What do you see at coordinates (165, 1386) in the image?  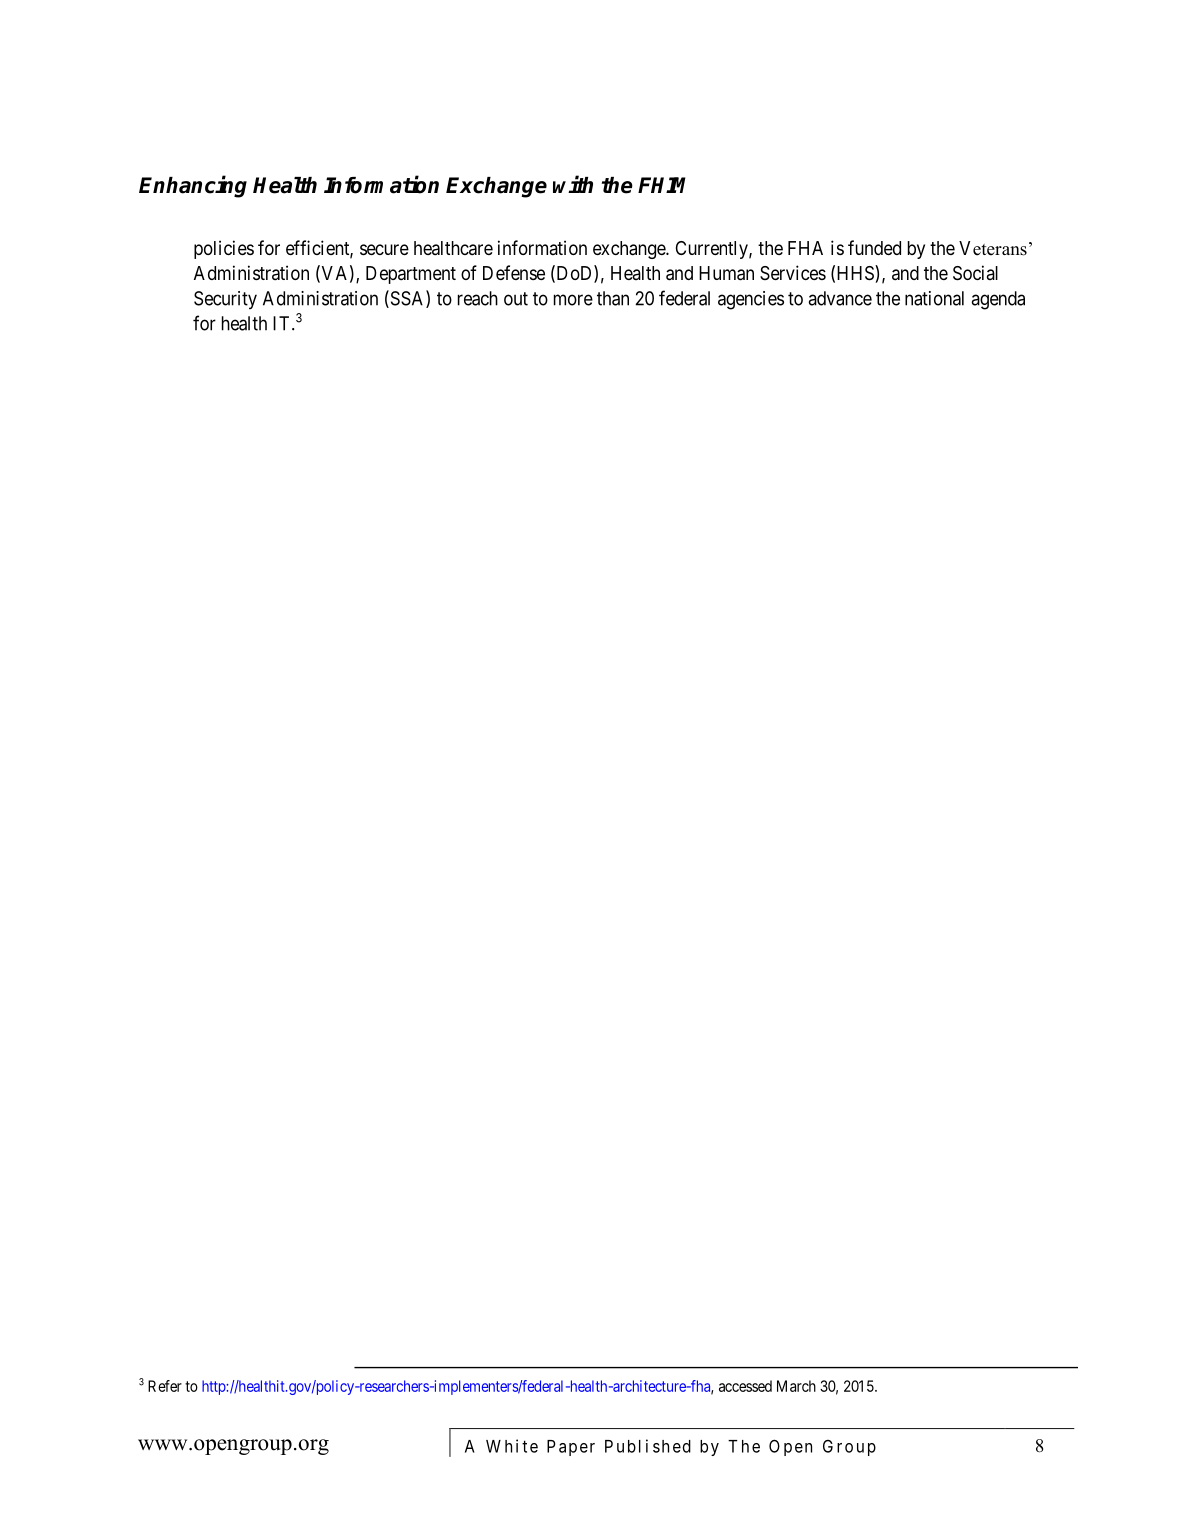 I see `Refer` at bounding box center [165, 1386].
